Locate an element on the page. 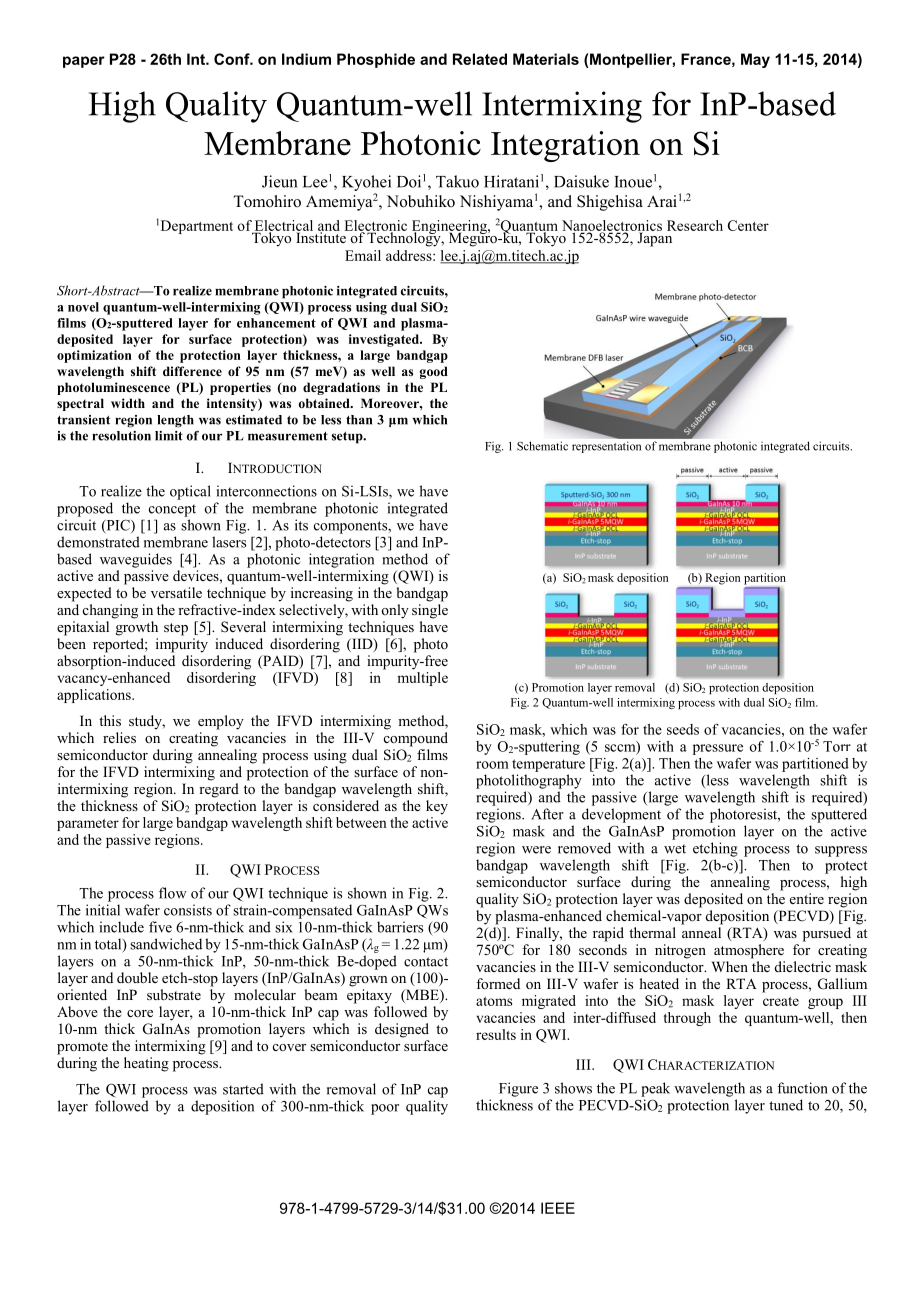  Related is located at coordinates (480, 59).
